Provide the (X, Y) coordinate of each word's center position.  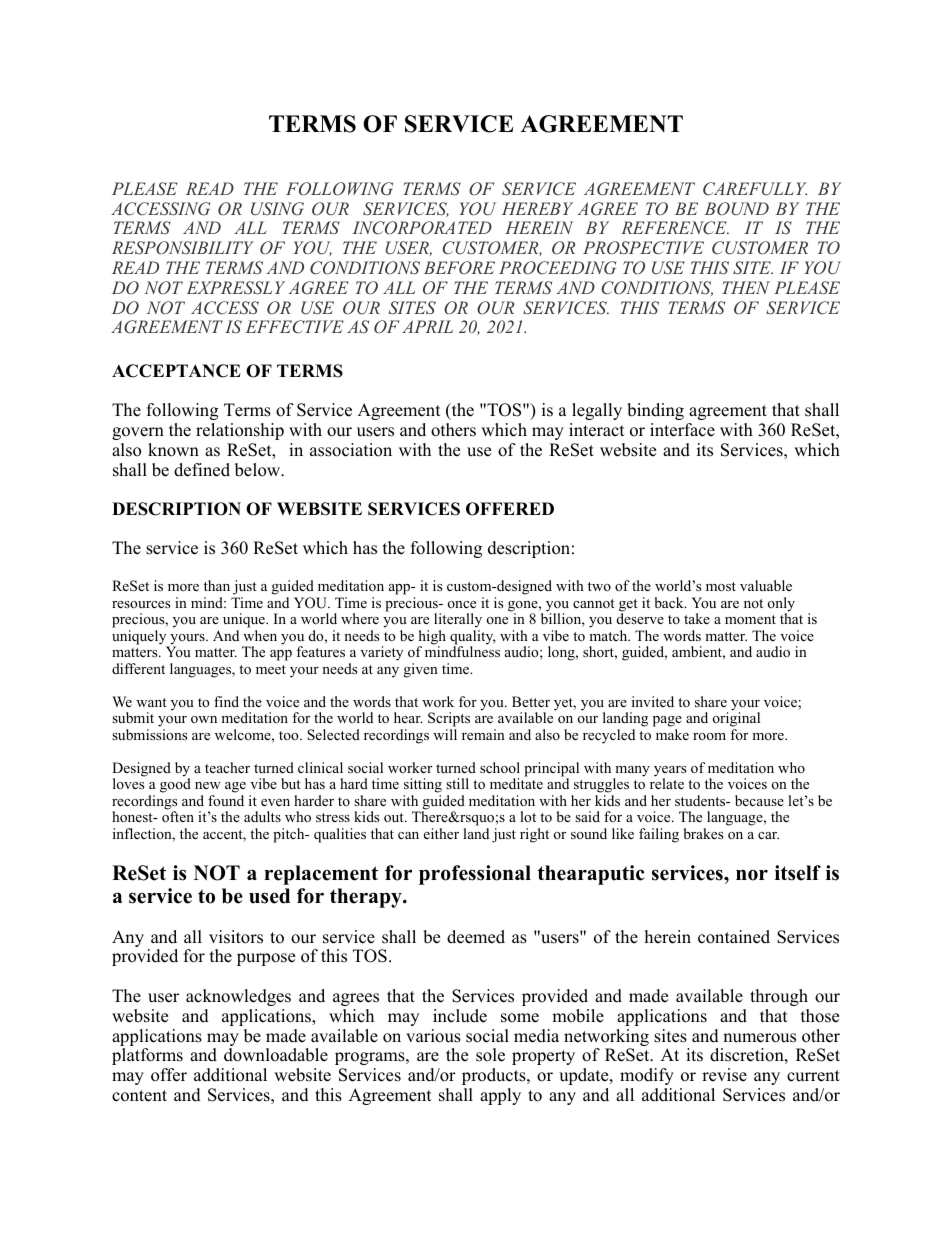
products (495, 1076)
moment (750, 620)
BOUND (737, 209)
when (260, 635)
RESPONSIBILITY (183, 248)
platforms (147, 1056)
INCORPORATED (422, 228)
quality (473, 638)
